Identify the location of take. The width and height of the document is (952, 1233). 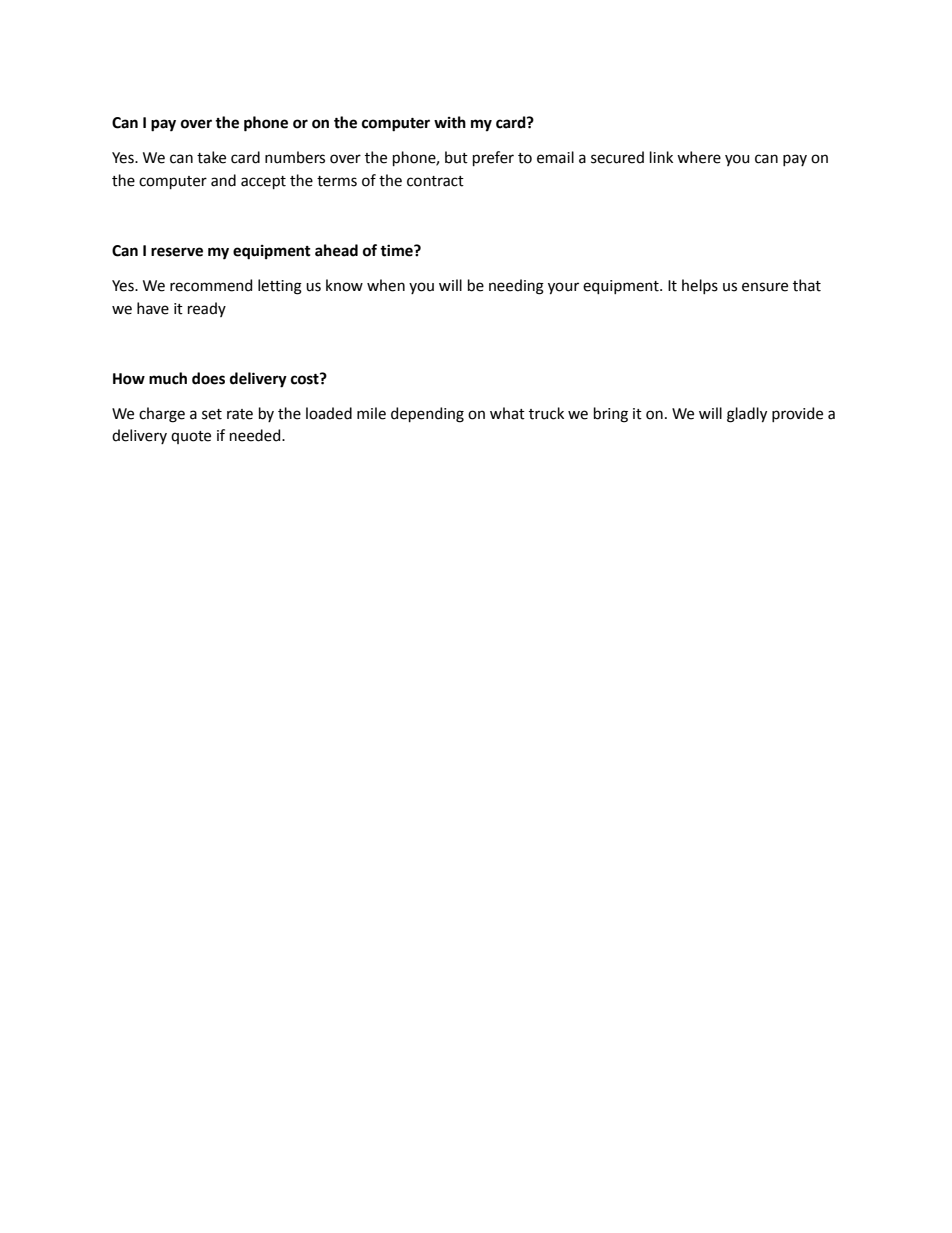
(211, 157).
